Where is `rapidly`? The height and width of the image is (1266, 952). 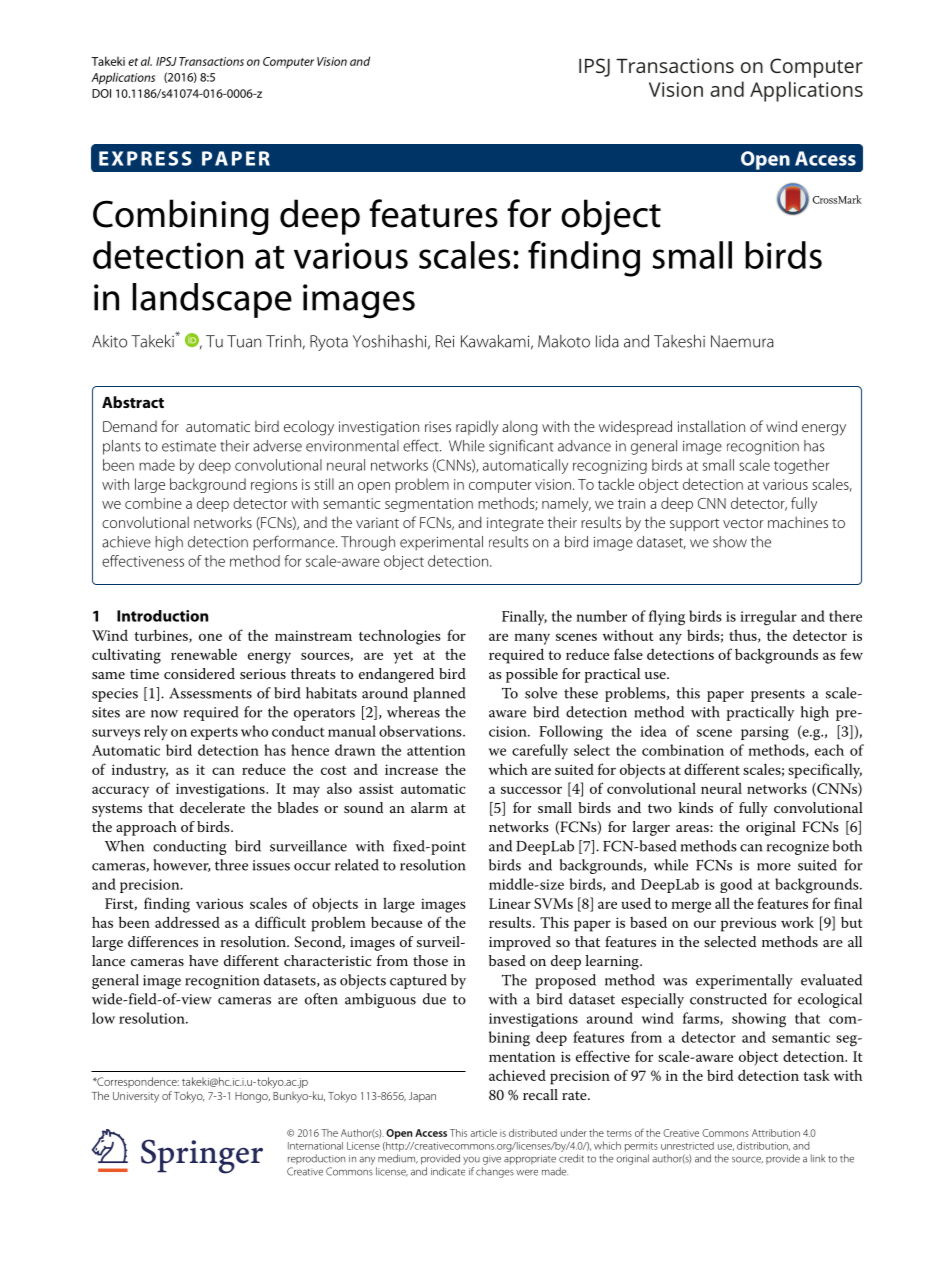 rapidly is located at coordinates (477, 428).
